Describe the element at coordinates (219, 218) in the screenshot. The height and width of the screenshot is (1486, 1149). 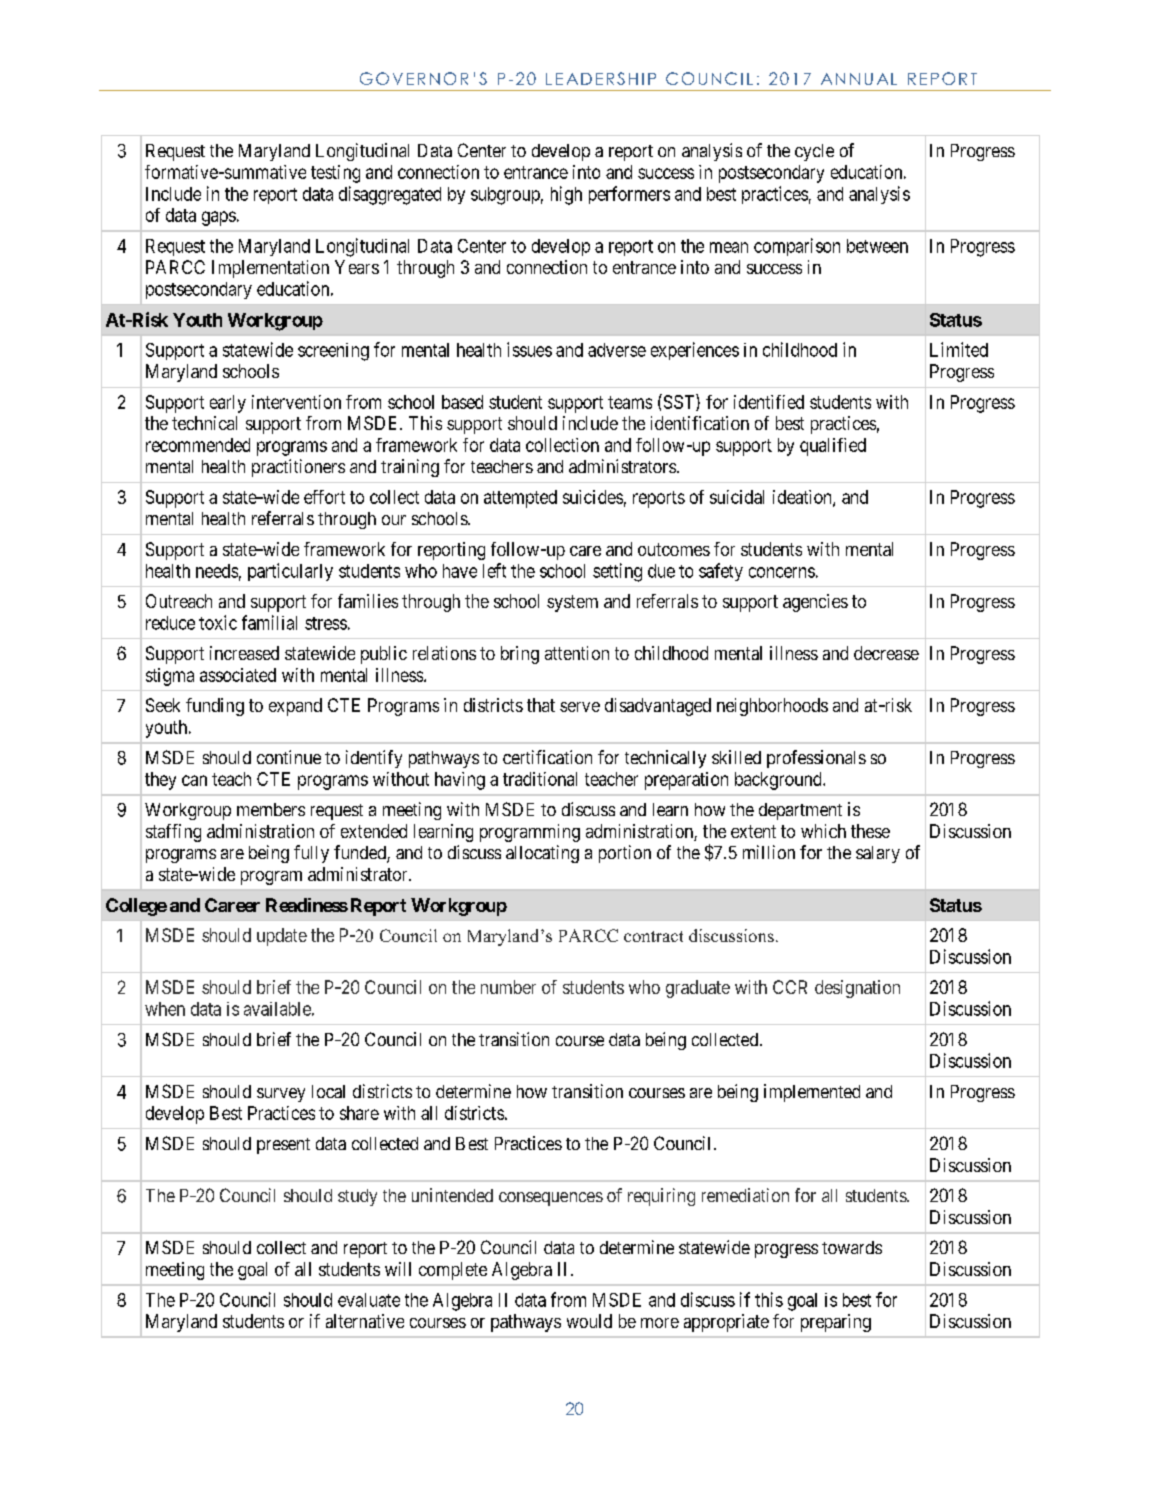
I see `gaps` at that location.
